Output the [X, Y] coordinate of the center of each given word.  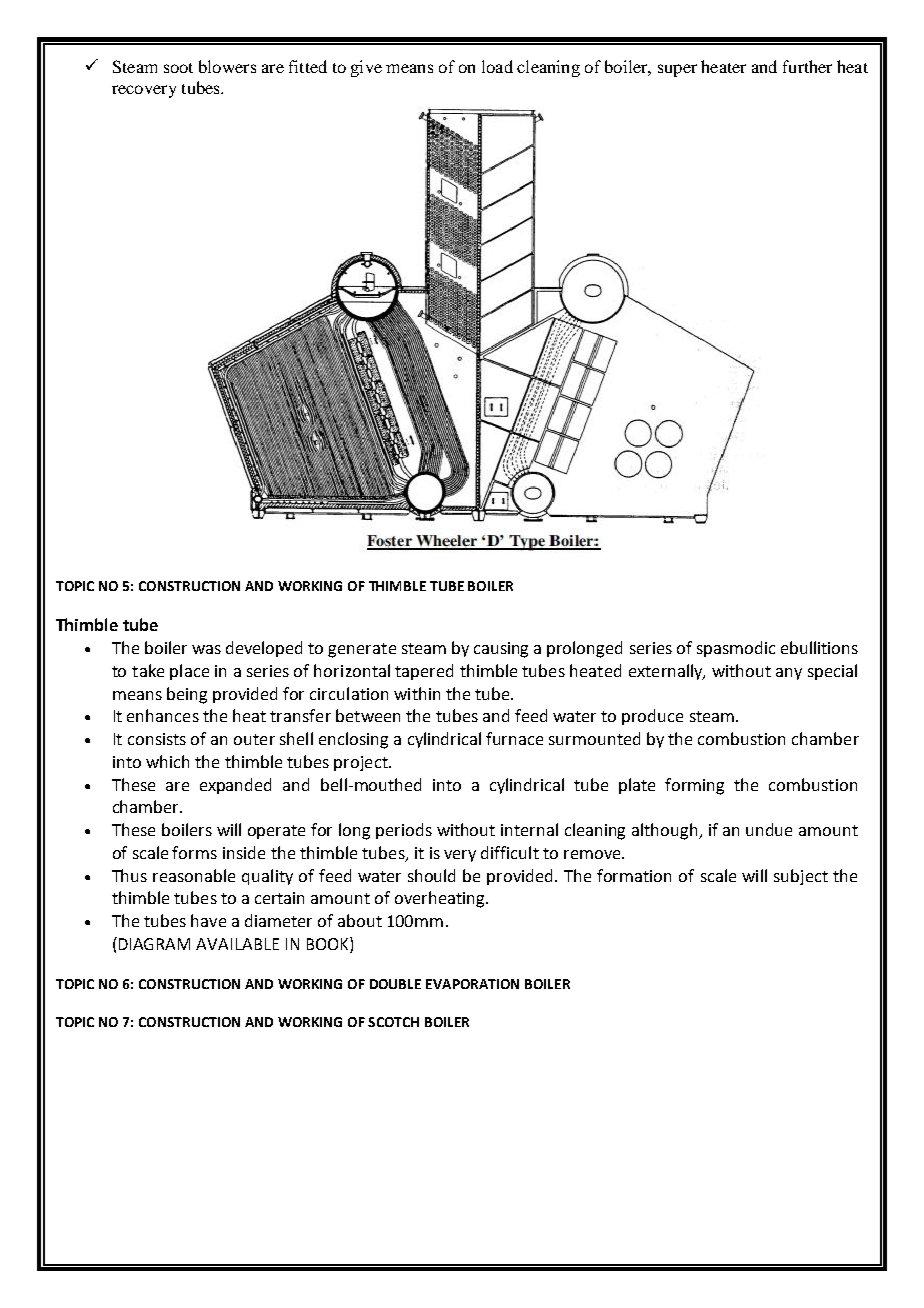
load [497, 66]
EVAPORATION [472, 984]
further [807, 66]
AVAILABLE [237, 944]
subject [801, 877]
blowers [227, 66]
